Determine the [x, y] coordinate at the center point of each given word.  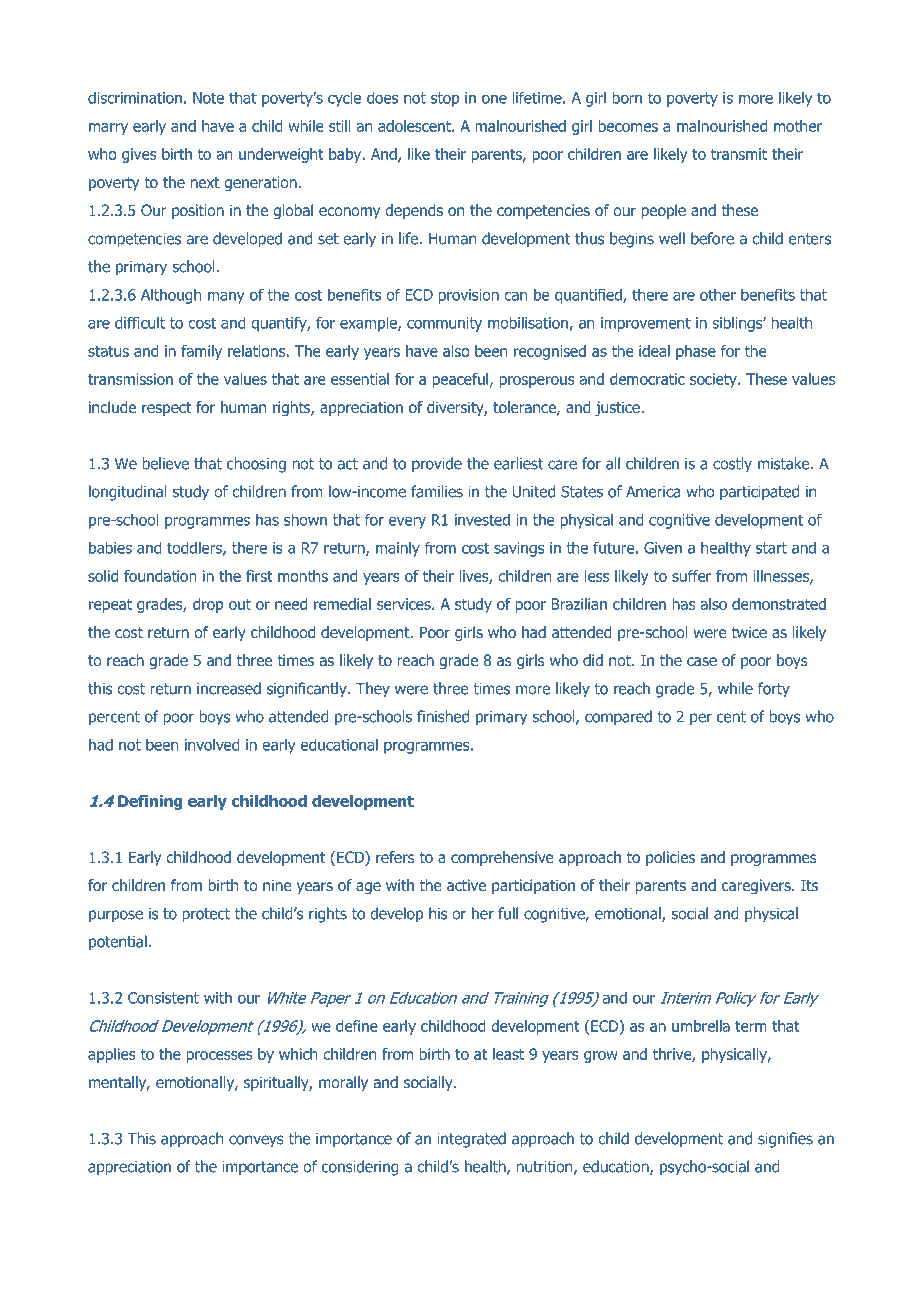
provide [437, 465]
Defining [150, 802]
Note [208, 98]
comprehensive [502, 858]
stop [445, 99]
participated [759, 493]
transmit [739, 154]
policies [670, 858]
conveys [256, 1141]
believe [166, 463]
